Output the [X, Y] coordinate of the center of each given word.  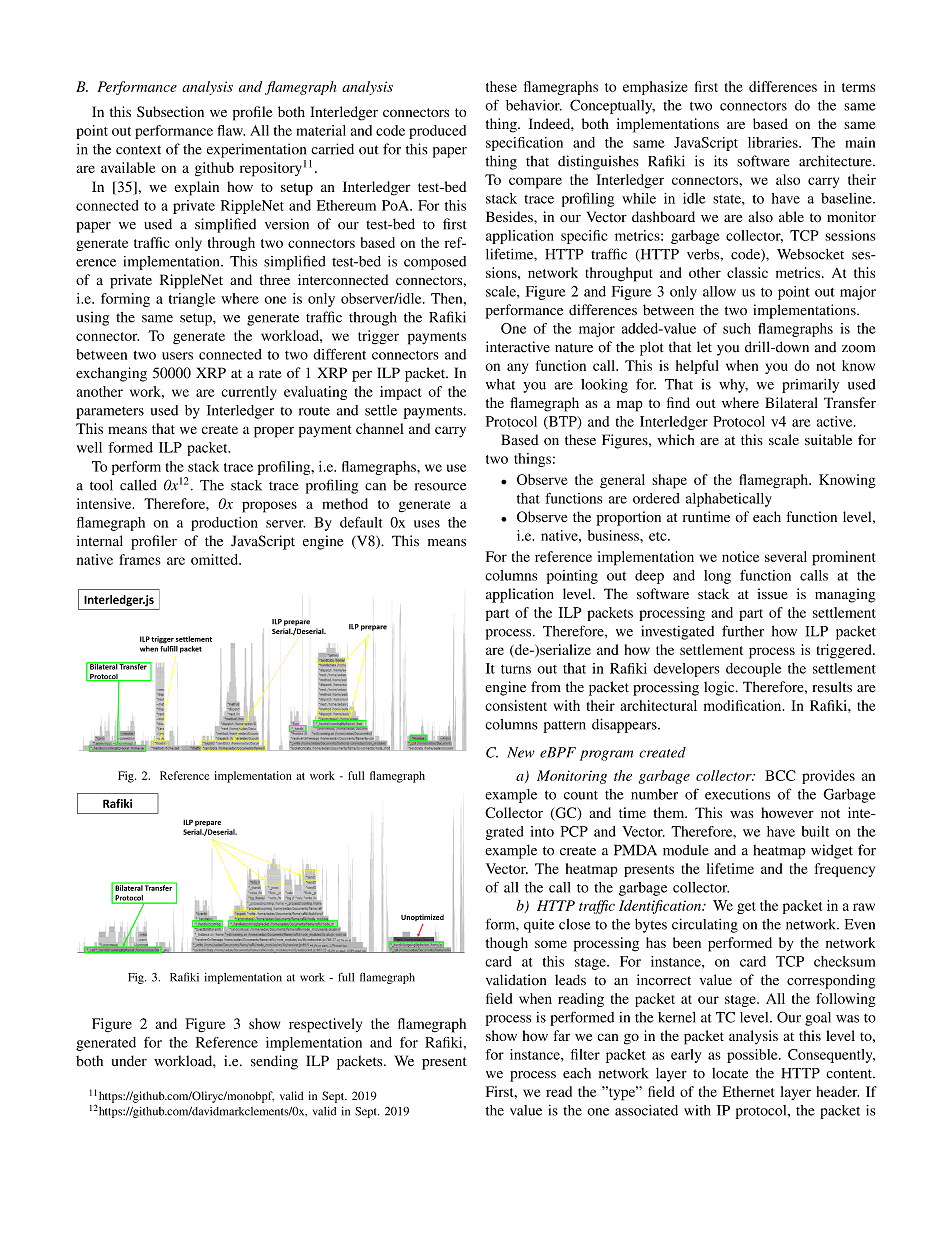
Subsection [170, 111]
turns [516, 669]
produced [437, 132]
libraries [774, 142]
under [129, 1061]
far [561, 1035]
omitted [215, 559]
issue [772, 594]
